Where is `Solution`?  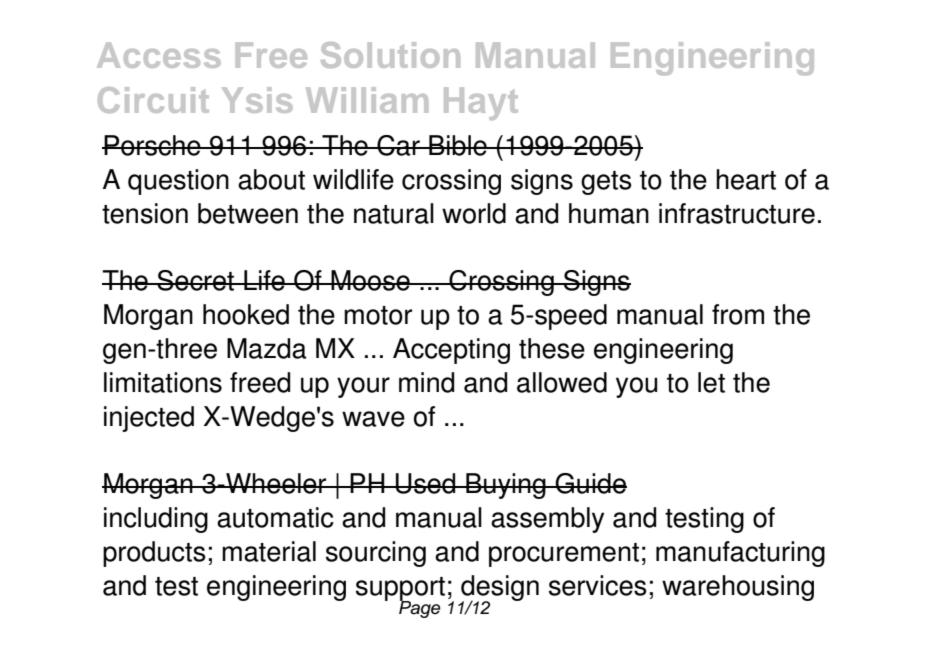
Solution is located at coordinates (390, 55).
